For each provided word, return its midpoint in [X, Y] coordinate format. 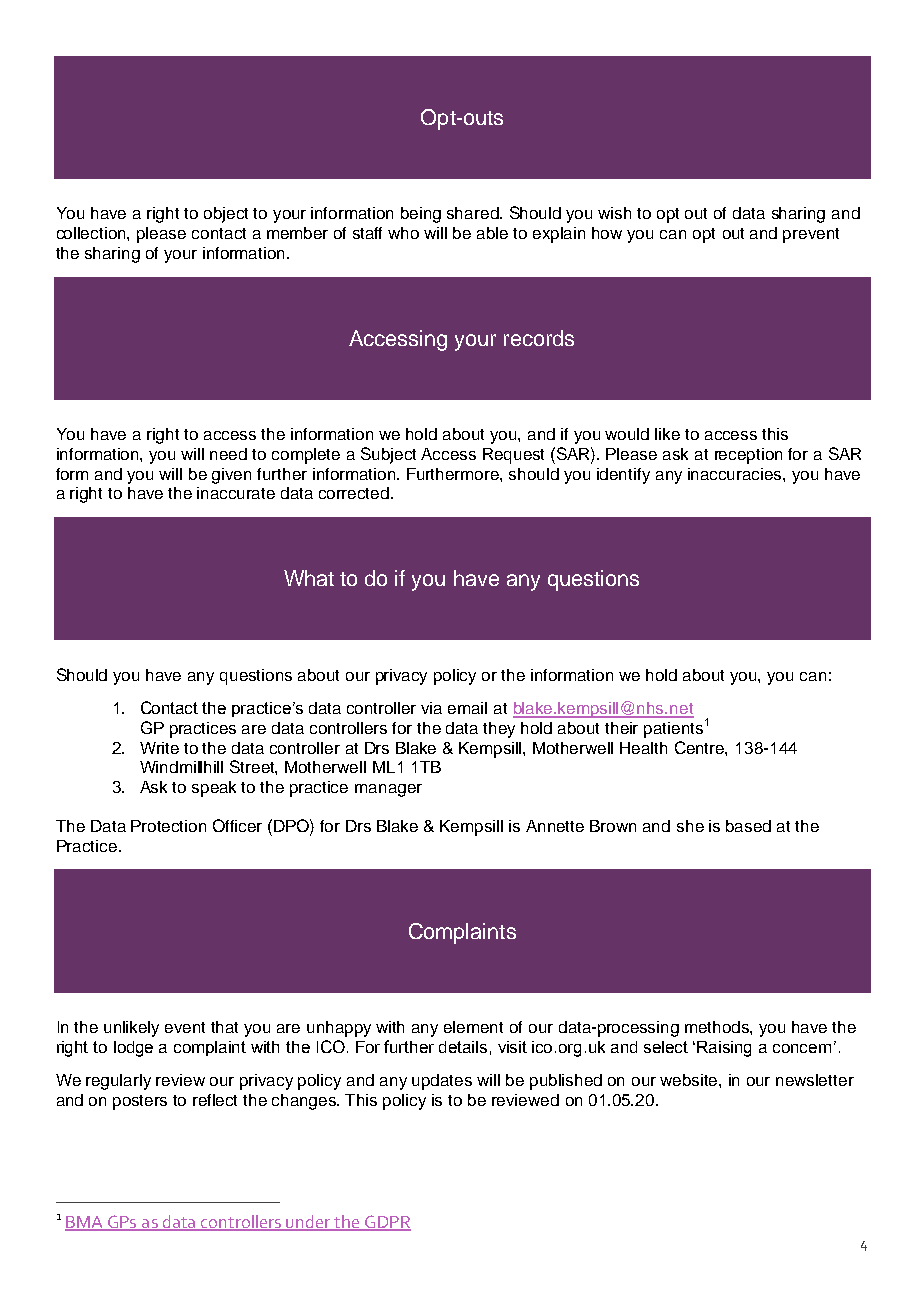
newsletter [815, 1080]
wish [614, 213]
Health [643, 748]
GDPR [387, 1223]
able [492, 233]
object [226, 215]
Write [159, 748]
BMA [85, 1223]
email [467, 708]
